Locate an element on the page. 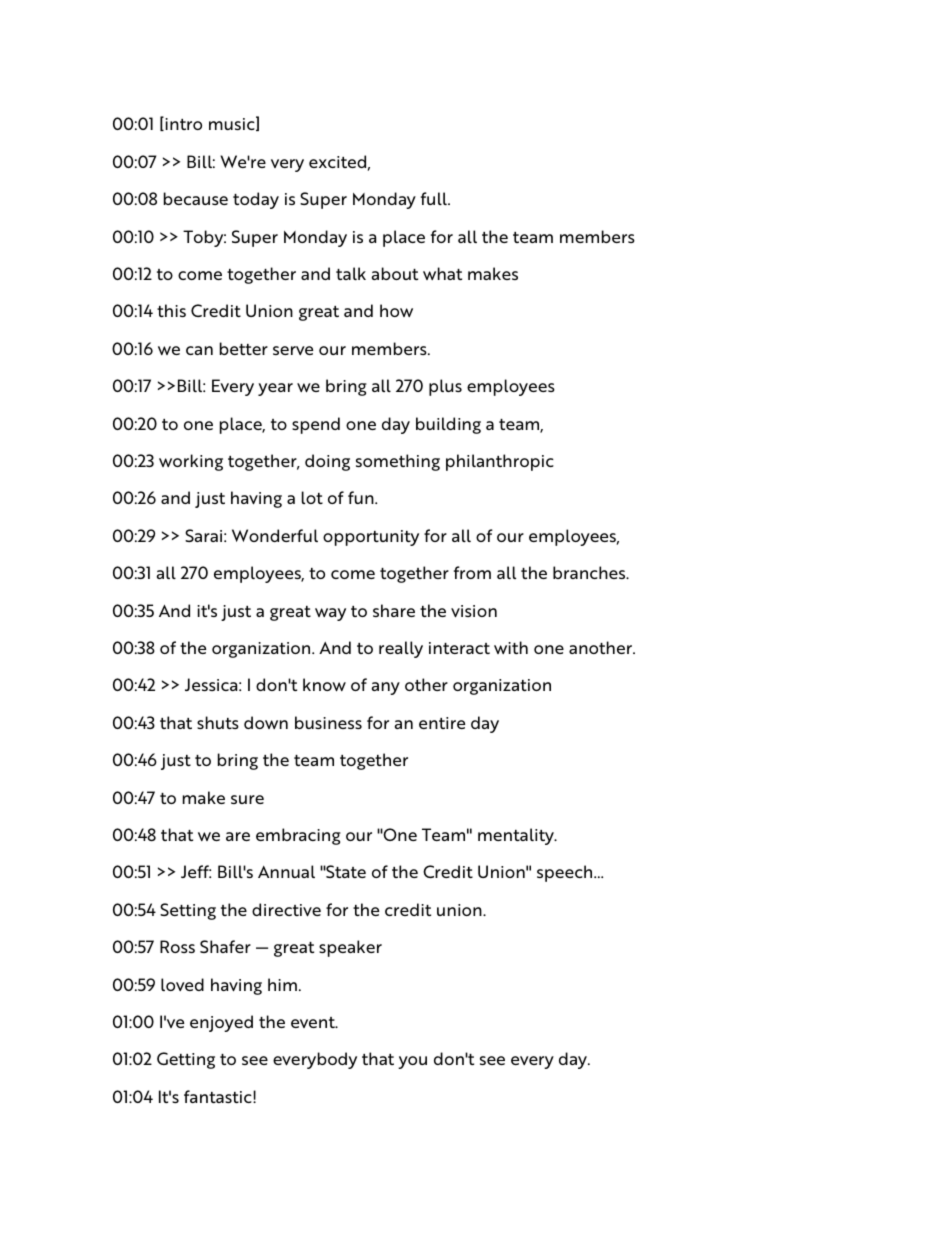  something is located at coordinates (398, 462).
